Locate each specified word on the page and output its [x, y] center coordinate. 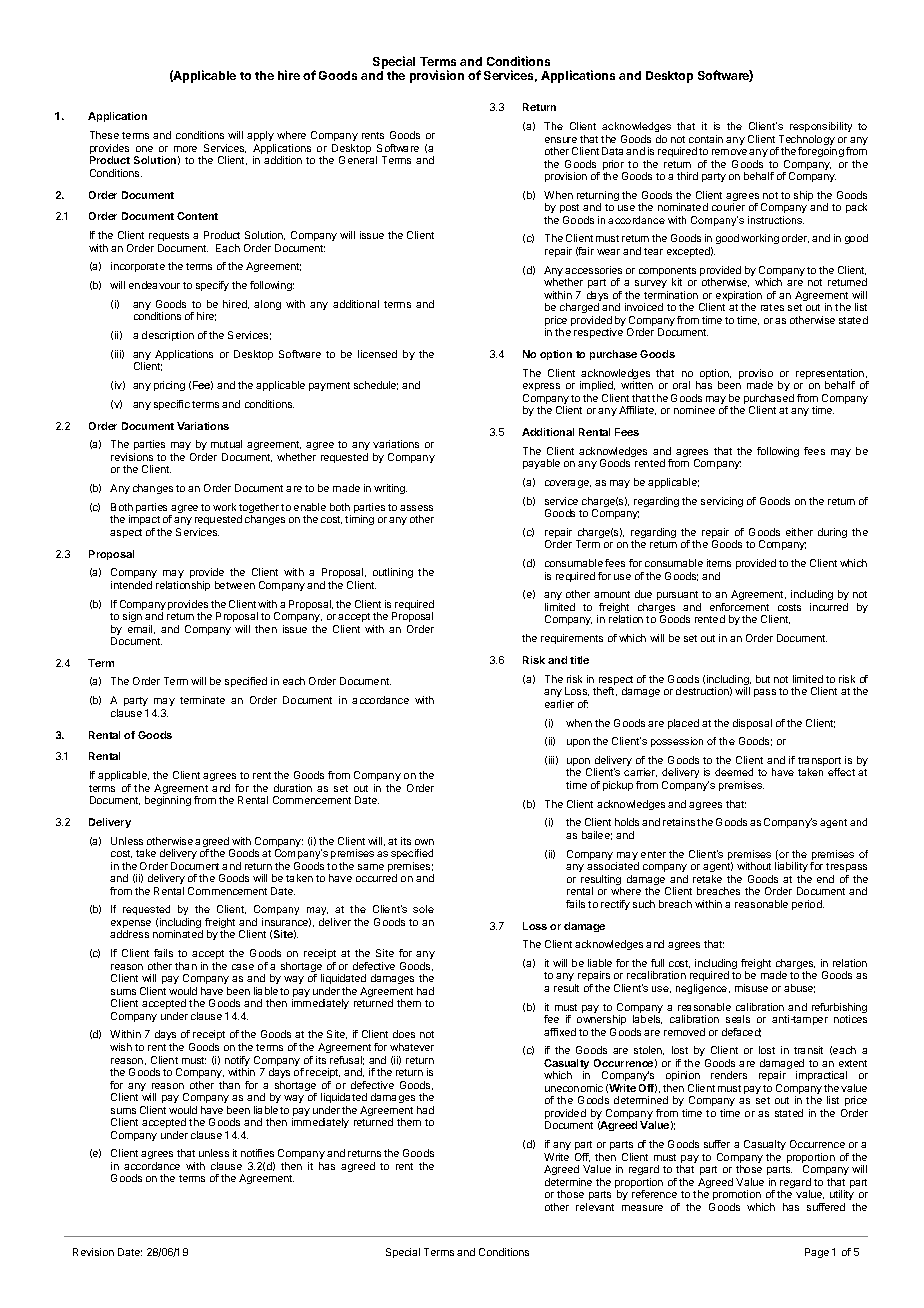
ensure [561, 140]
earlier [559, 704]
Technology [805, 141]
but [763, 679]
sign [132, 617]
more [185, 149]
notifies [257, 1153]
